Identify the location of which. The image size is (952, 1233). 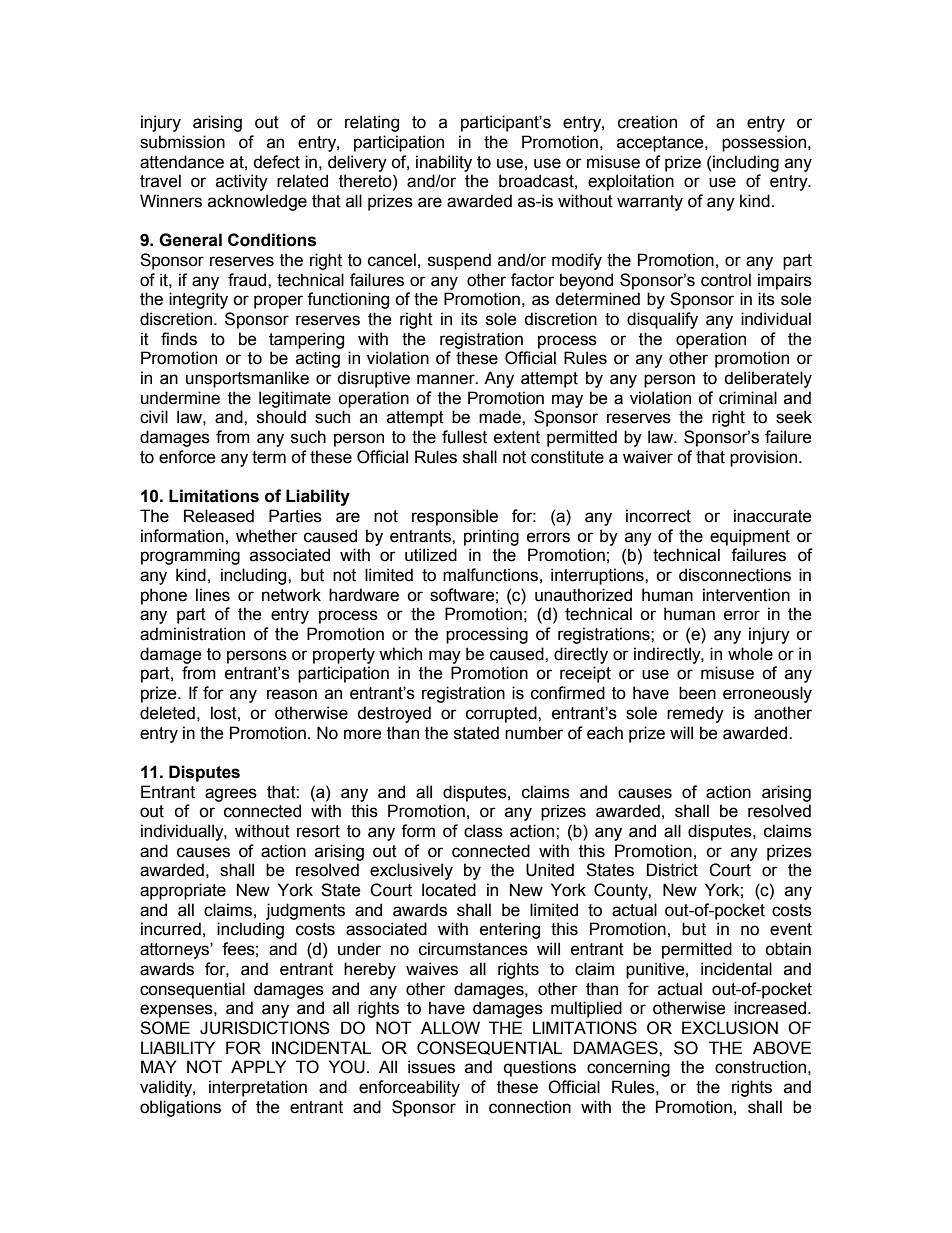
(400, 654).
